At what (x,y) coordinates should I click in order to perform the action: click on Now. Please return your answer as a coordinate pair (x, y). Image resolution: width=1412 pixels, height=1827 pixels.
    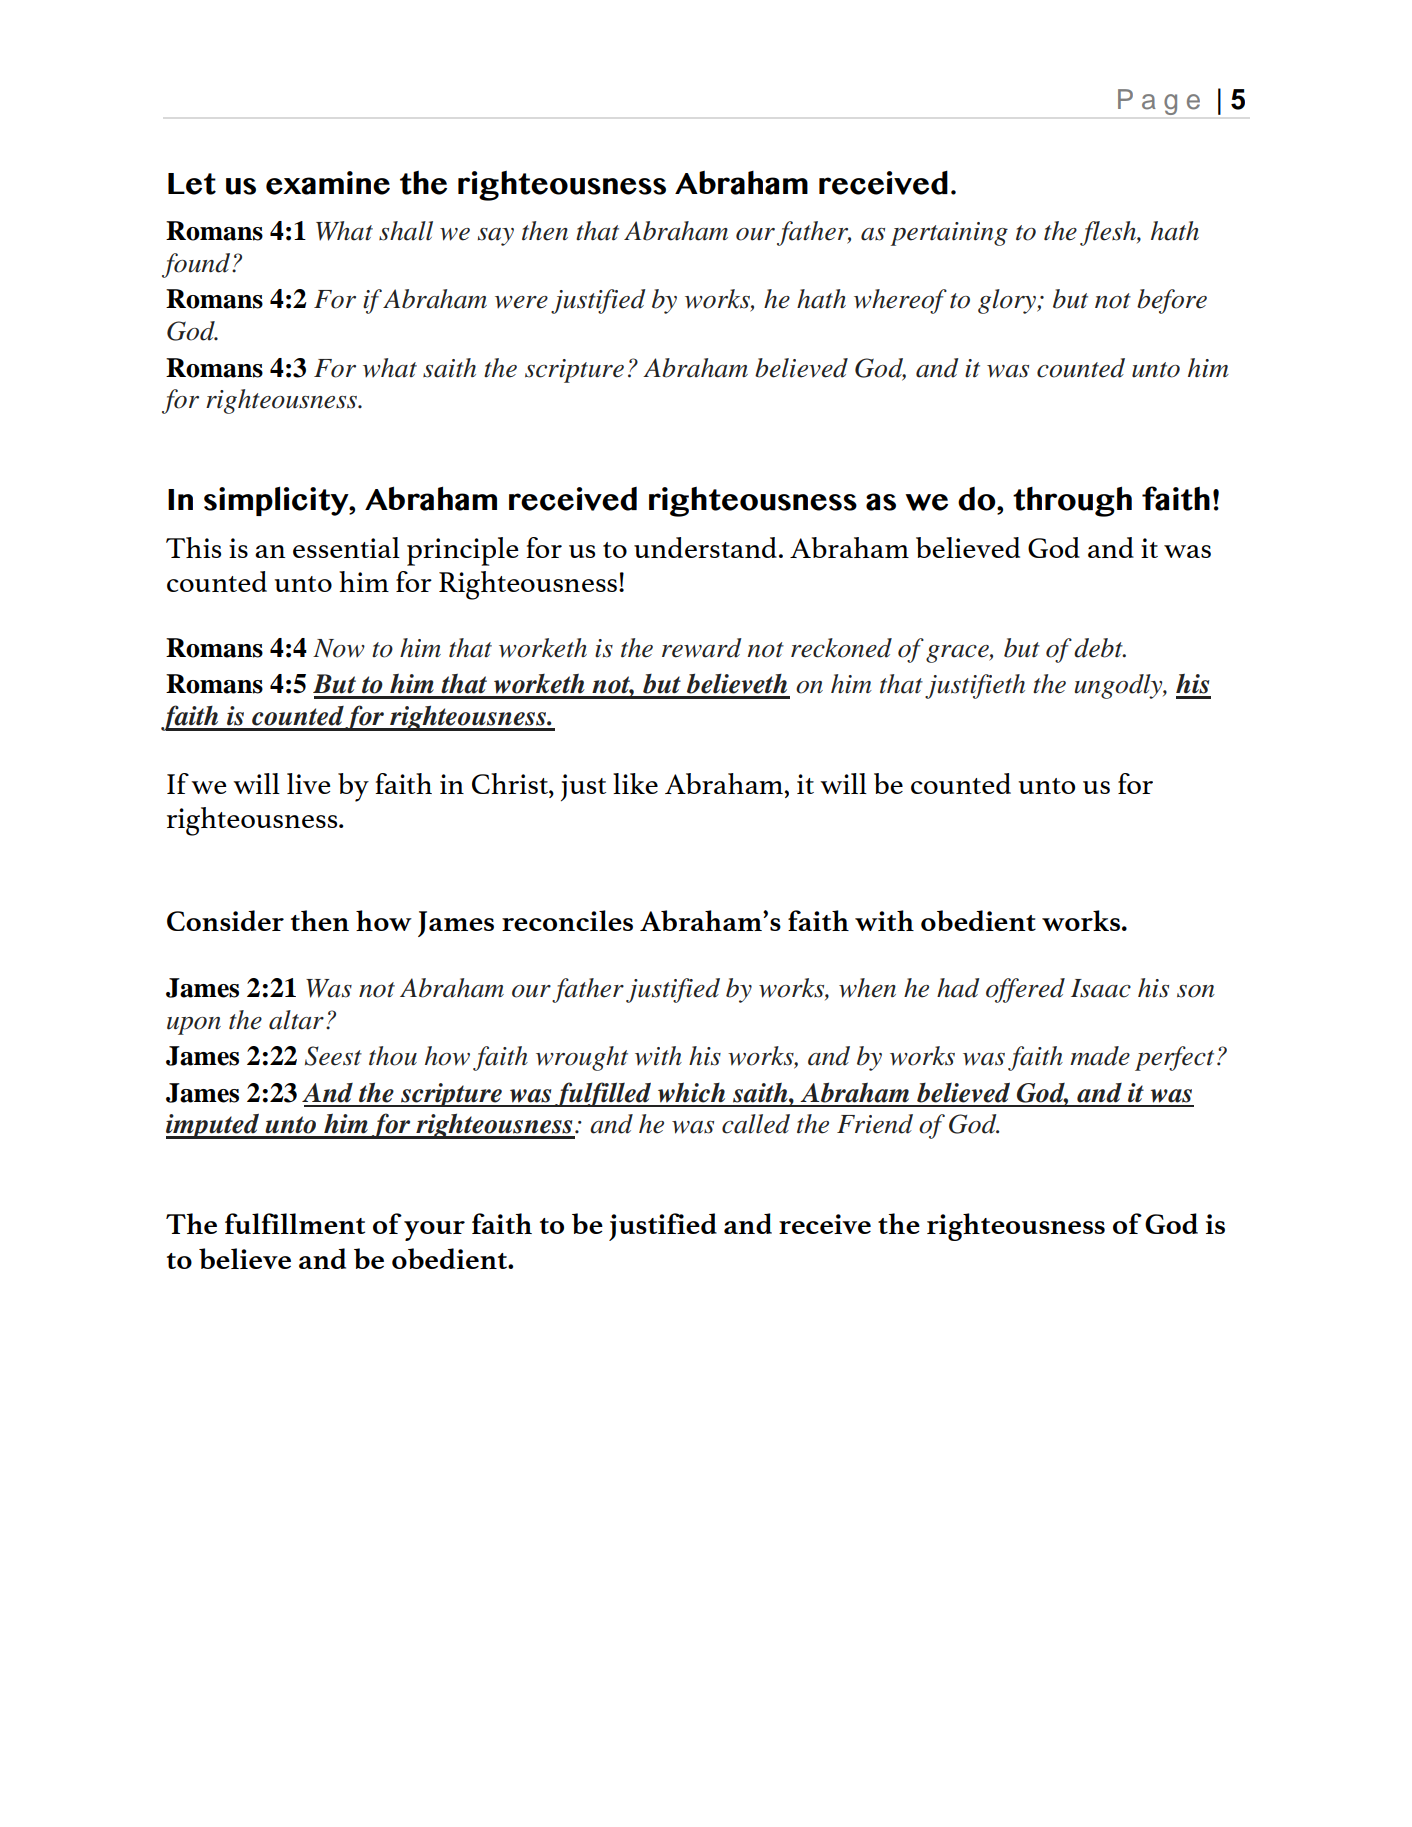
    Looking at the image, I should click on (339, 648).
